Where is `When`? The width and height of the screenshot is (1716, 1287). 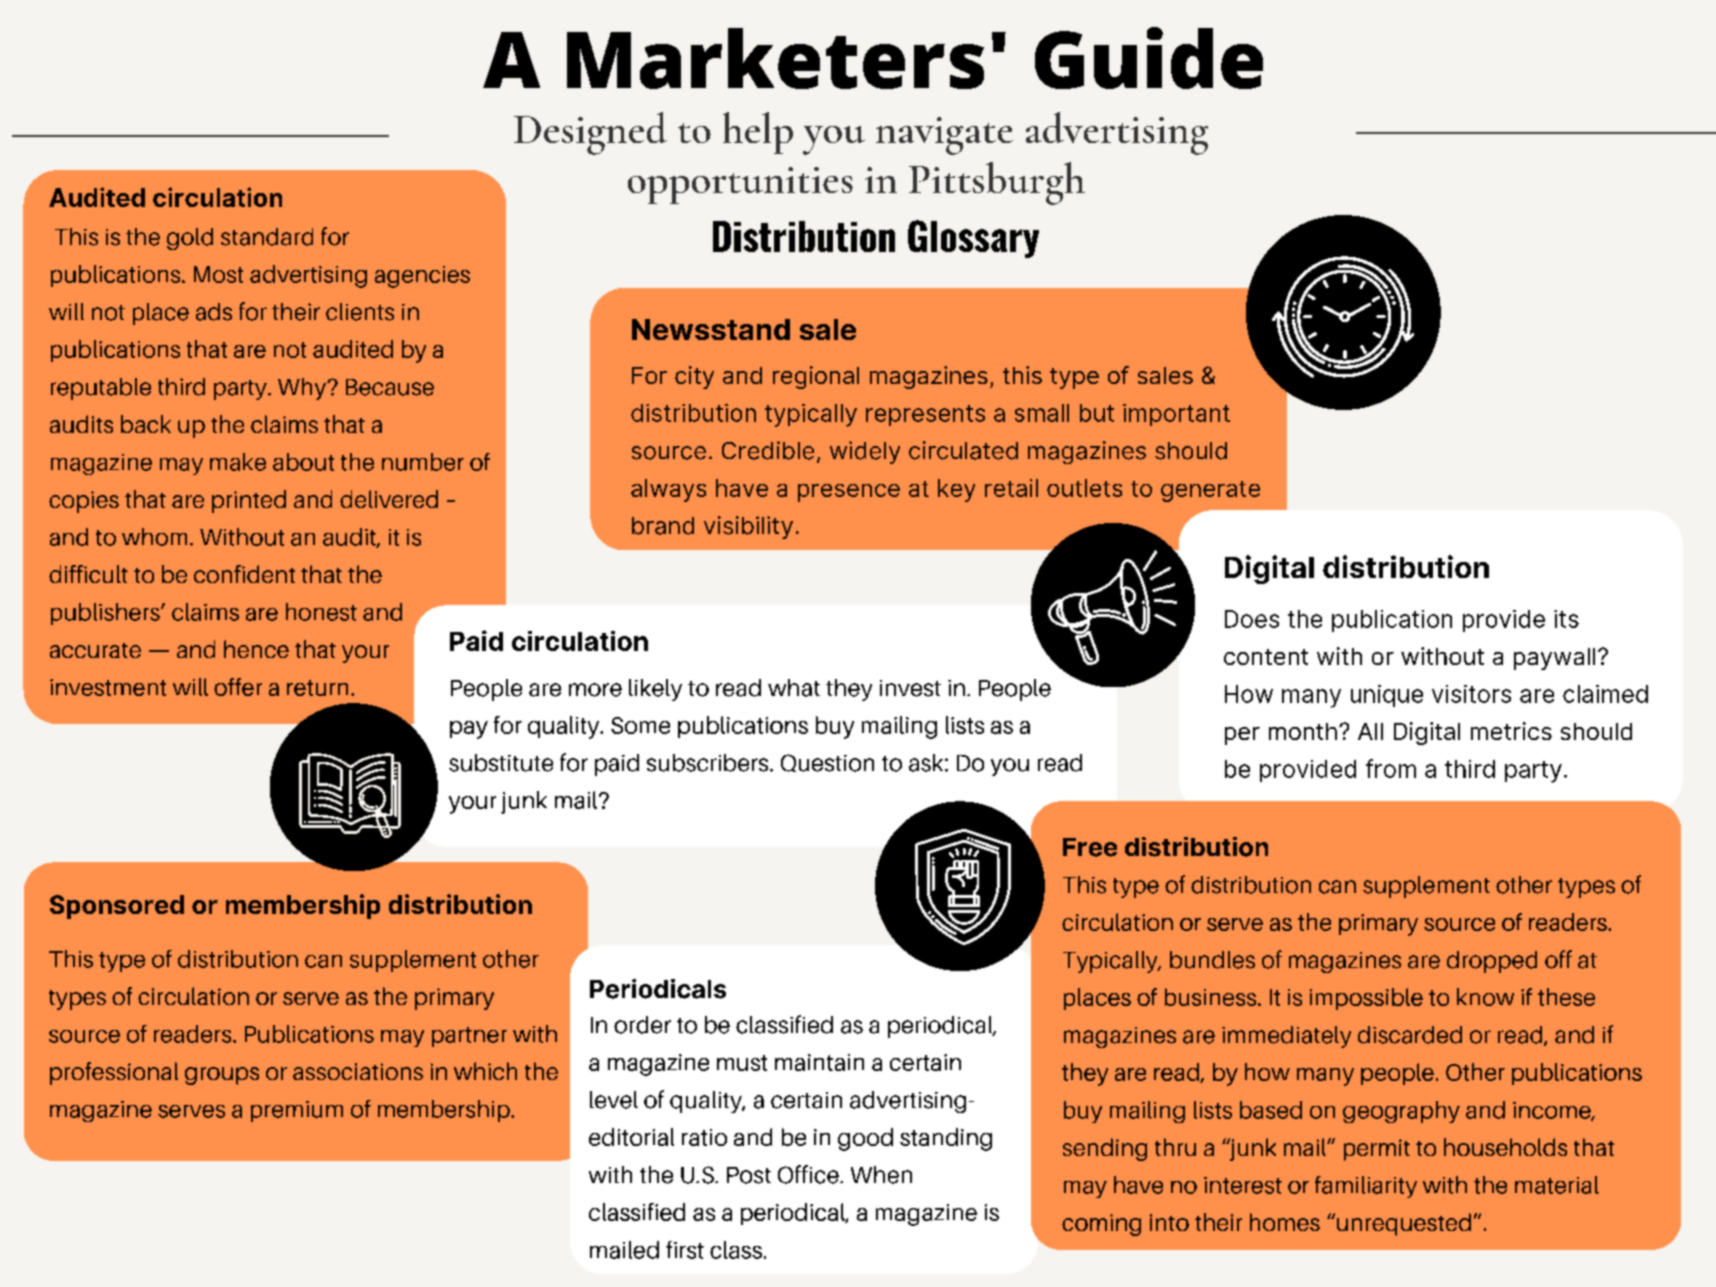
When is located at coordinates (881, 1175).
